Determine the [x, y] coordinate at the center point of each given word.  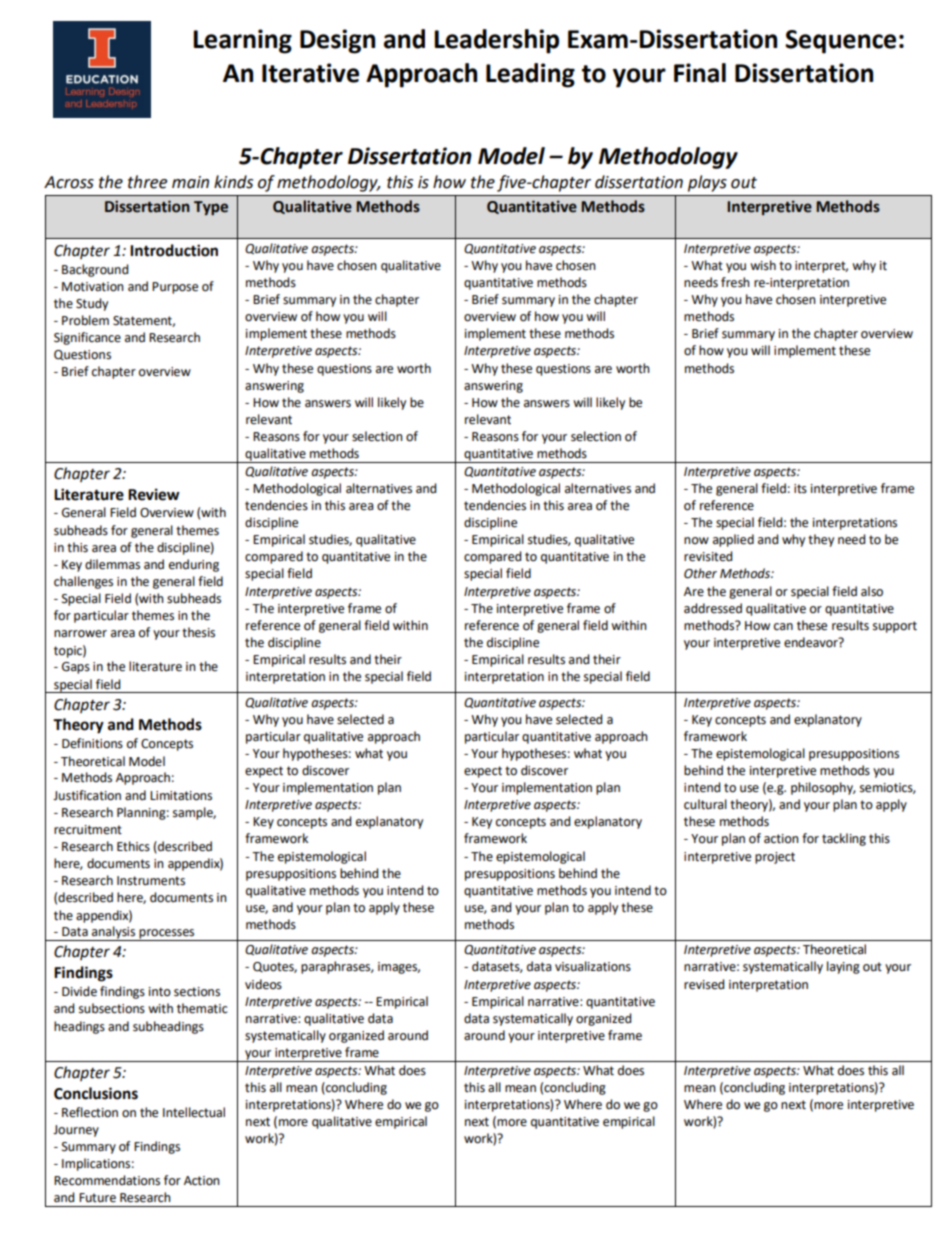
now [696, 540]
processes [167, 935]
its [800, 489]
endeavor [812, 642]
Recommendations [107, 1180]
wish [763, 265]
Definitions [92, 743]
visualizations [593, 966]
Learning [242, 41]
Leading [530, 75]
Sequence [840, 42]
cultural [705, 804]
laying [843, 967]
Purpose [175, 288]
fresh [735, 282]
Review [154, 494]
